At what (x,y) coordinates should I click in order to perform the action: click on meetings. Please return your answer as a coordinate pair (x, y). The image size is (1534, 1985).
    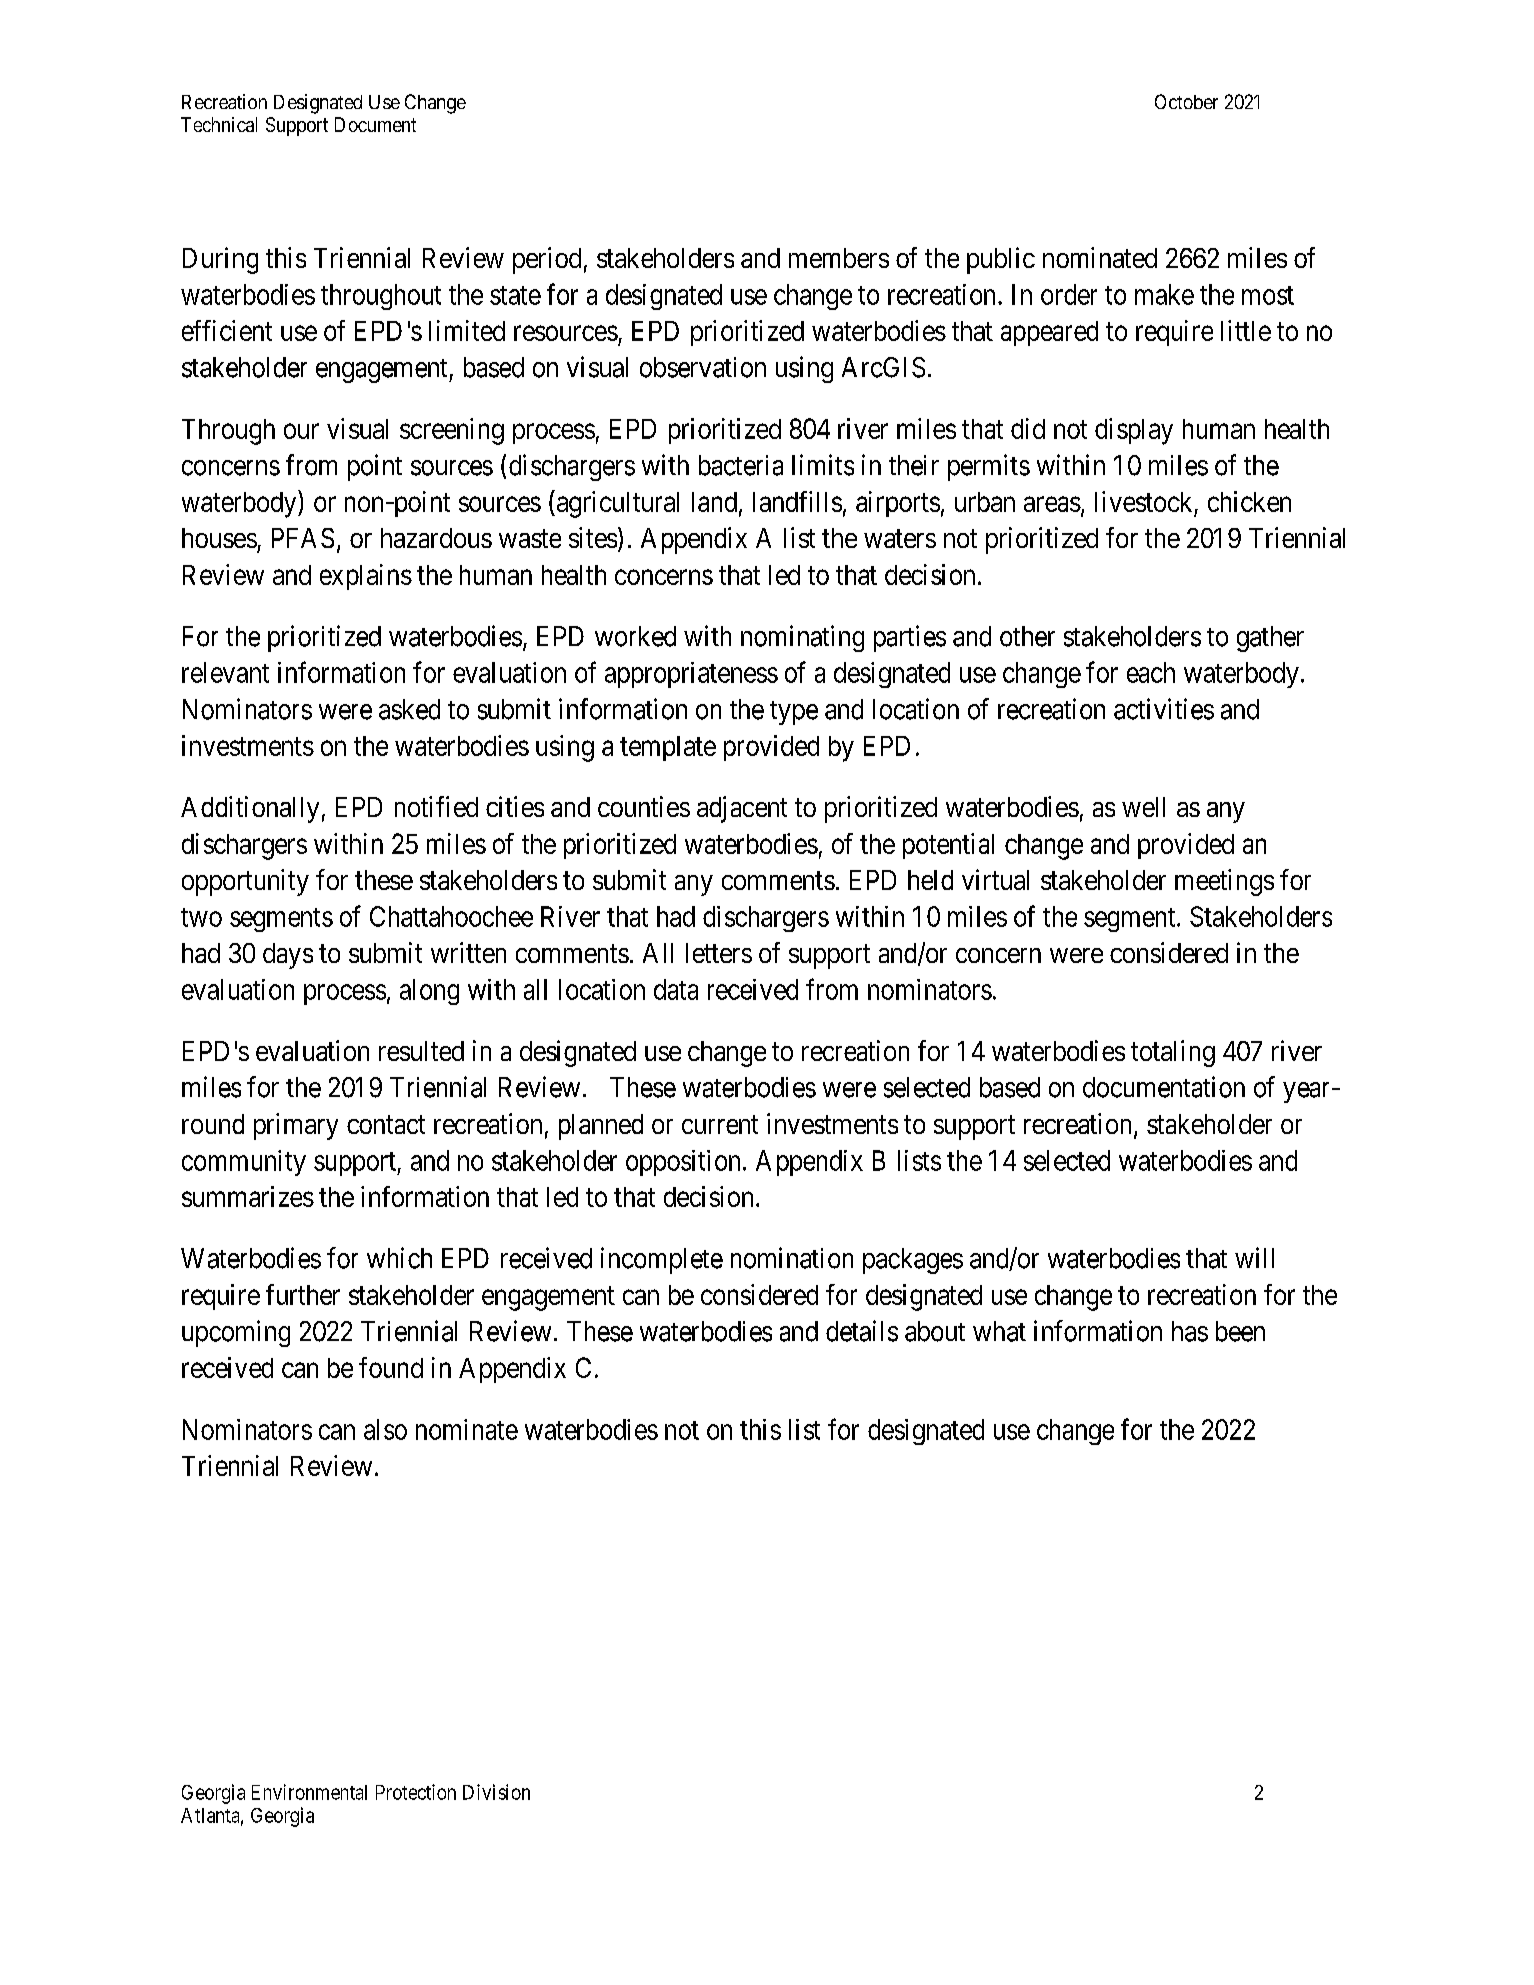
    Looking at the image, I should click on (1224, 882).
